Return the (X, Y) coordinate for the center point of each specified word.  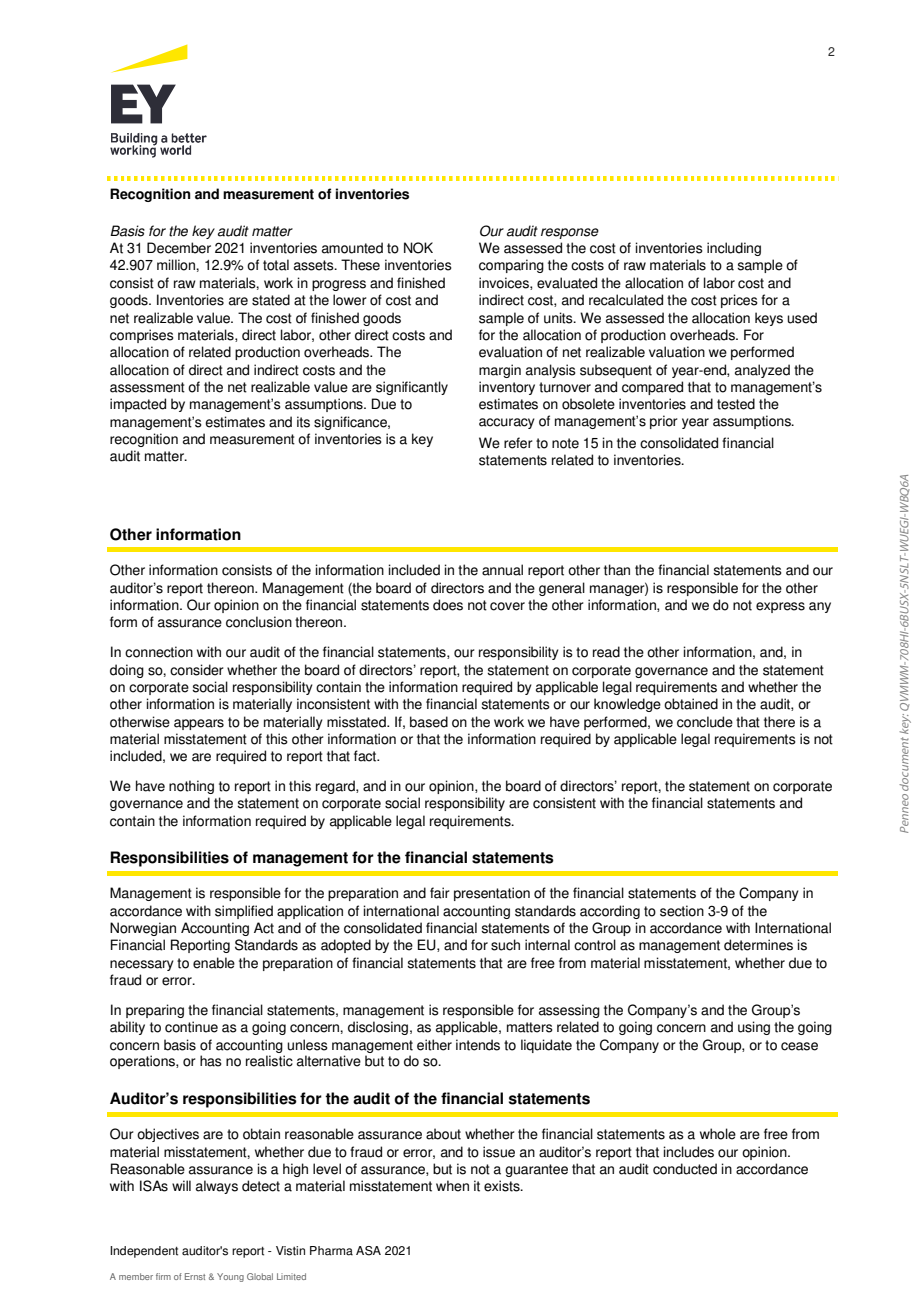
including (734, 249)
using (754, 1028)
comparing (511, 266)
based (429, 722)
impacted (138, 405)
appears (199, 724)
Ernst (195, 1276)
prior (664, 422)
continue (191, 1027)
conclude (705, 722)
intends (478, 1045)
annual (502, 570)
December (179, 248)
